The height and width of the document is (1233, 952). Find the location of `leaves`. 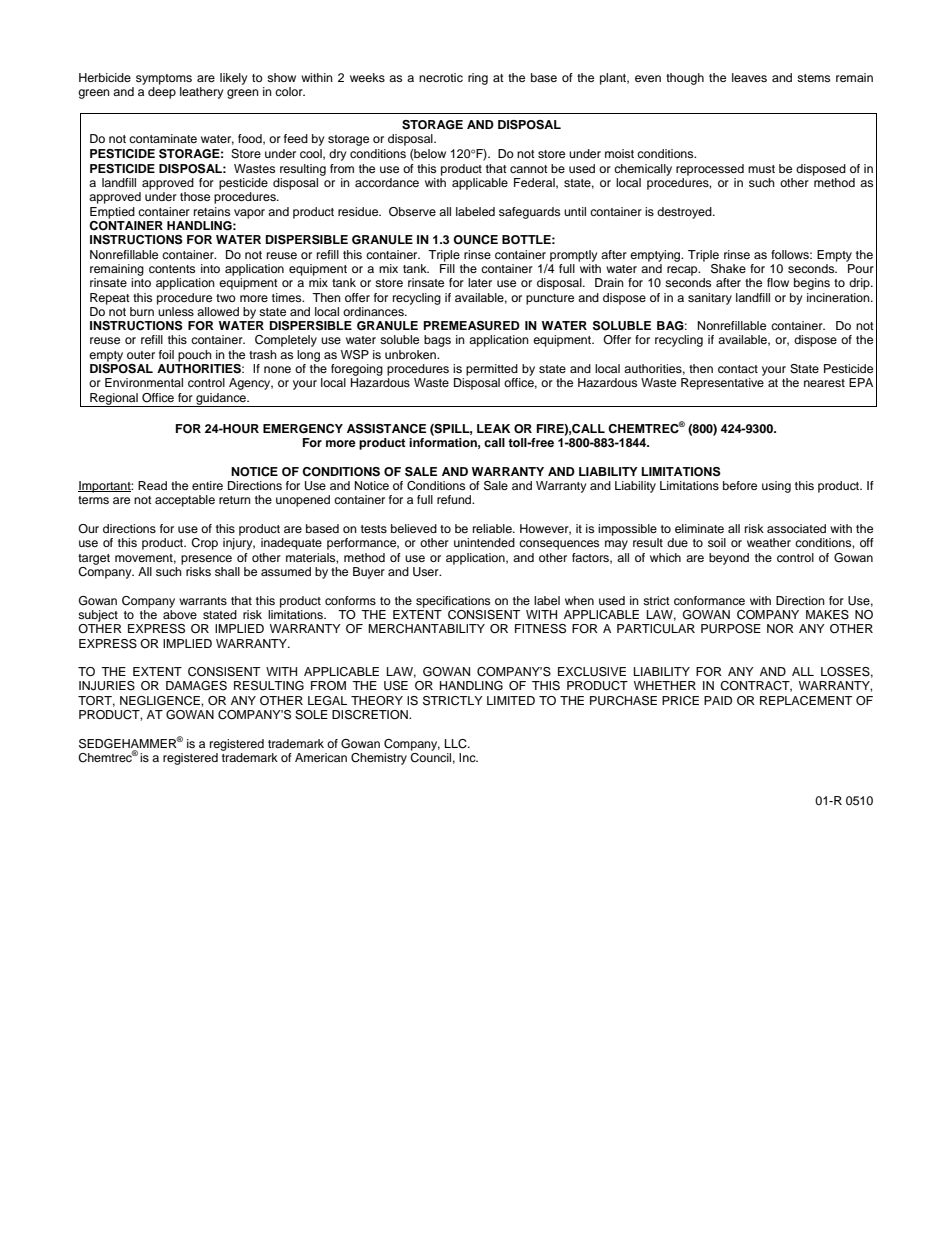

leaves is located at coordinates (749, 77).
